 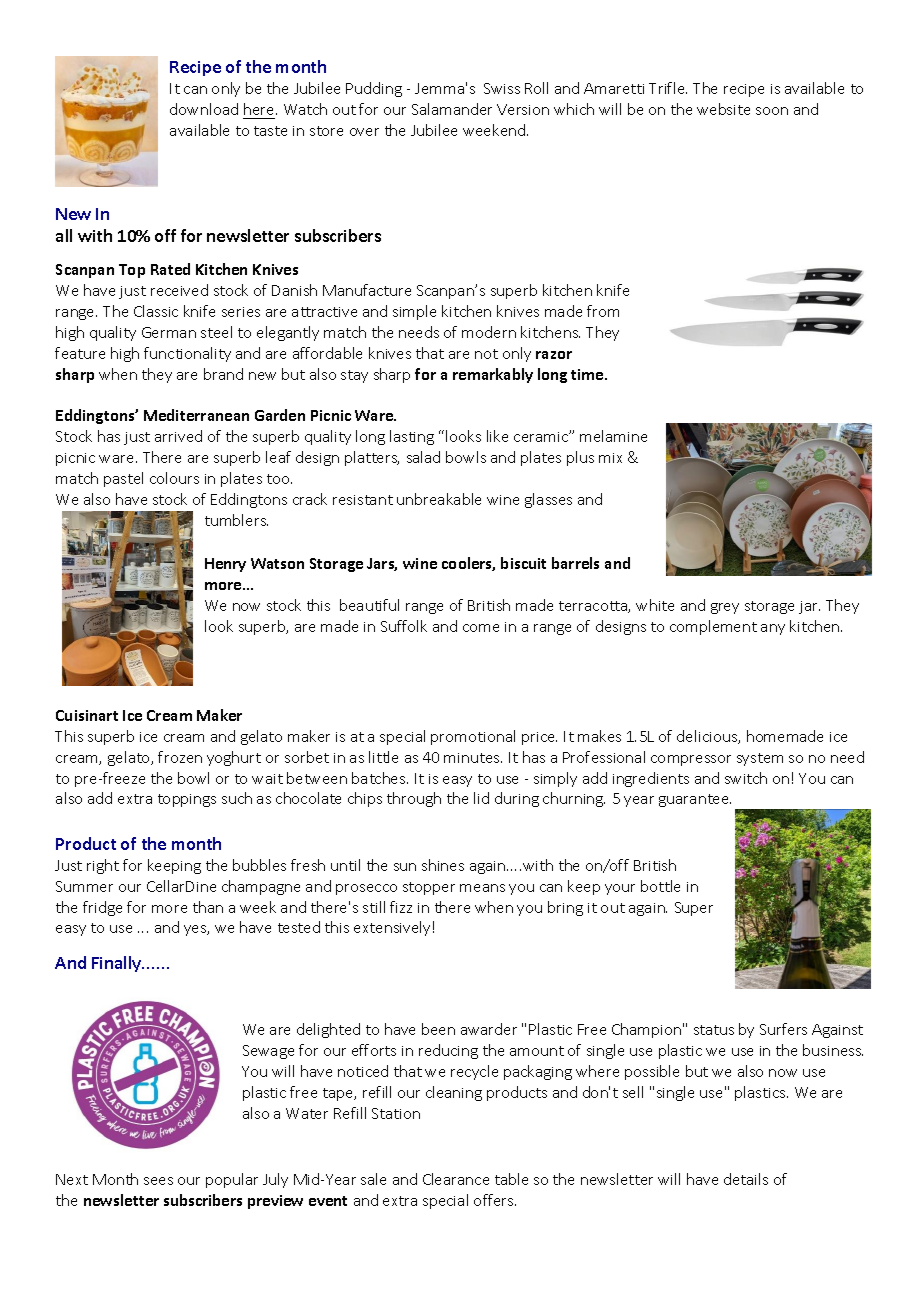 What do you see at coordinates (204, 109) in the screenshot?
I see `download` at bounding box center [204, 109].
